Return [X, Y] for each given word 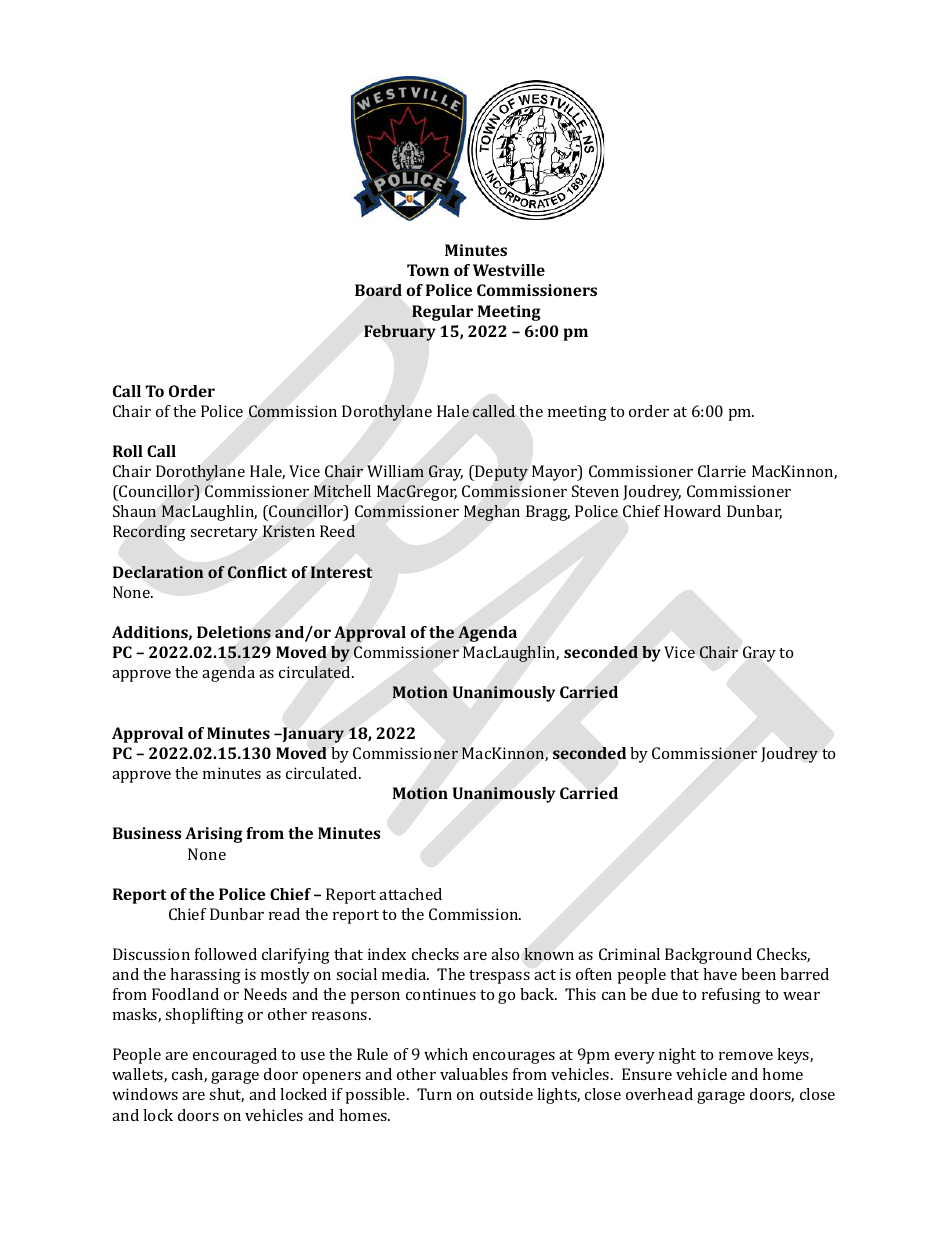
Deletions [234, 632]
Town [428, 270]
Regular [442, 313]
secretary [224, 534]
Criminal [629, 954]
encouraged [235, 1056]
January [312, 735]
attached [410, 894]
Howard [692, 511]
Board [378, 290]
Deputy [500, 473]
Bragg [548, 513]
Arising [214, 835]
